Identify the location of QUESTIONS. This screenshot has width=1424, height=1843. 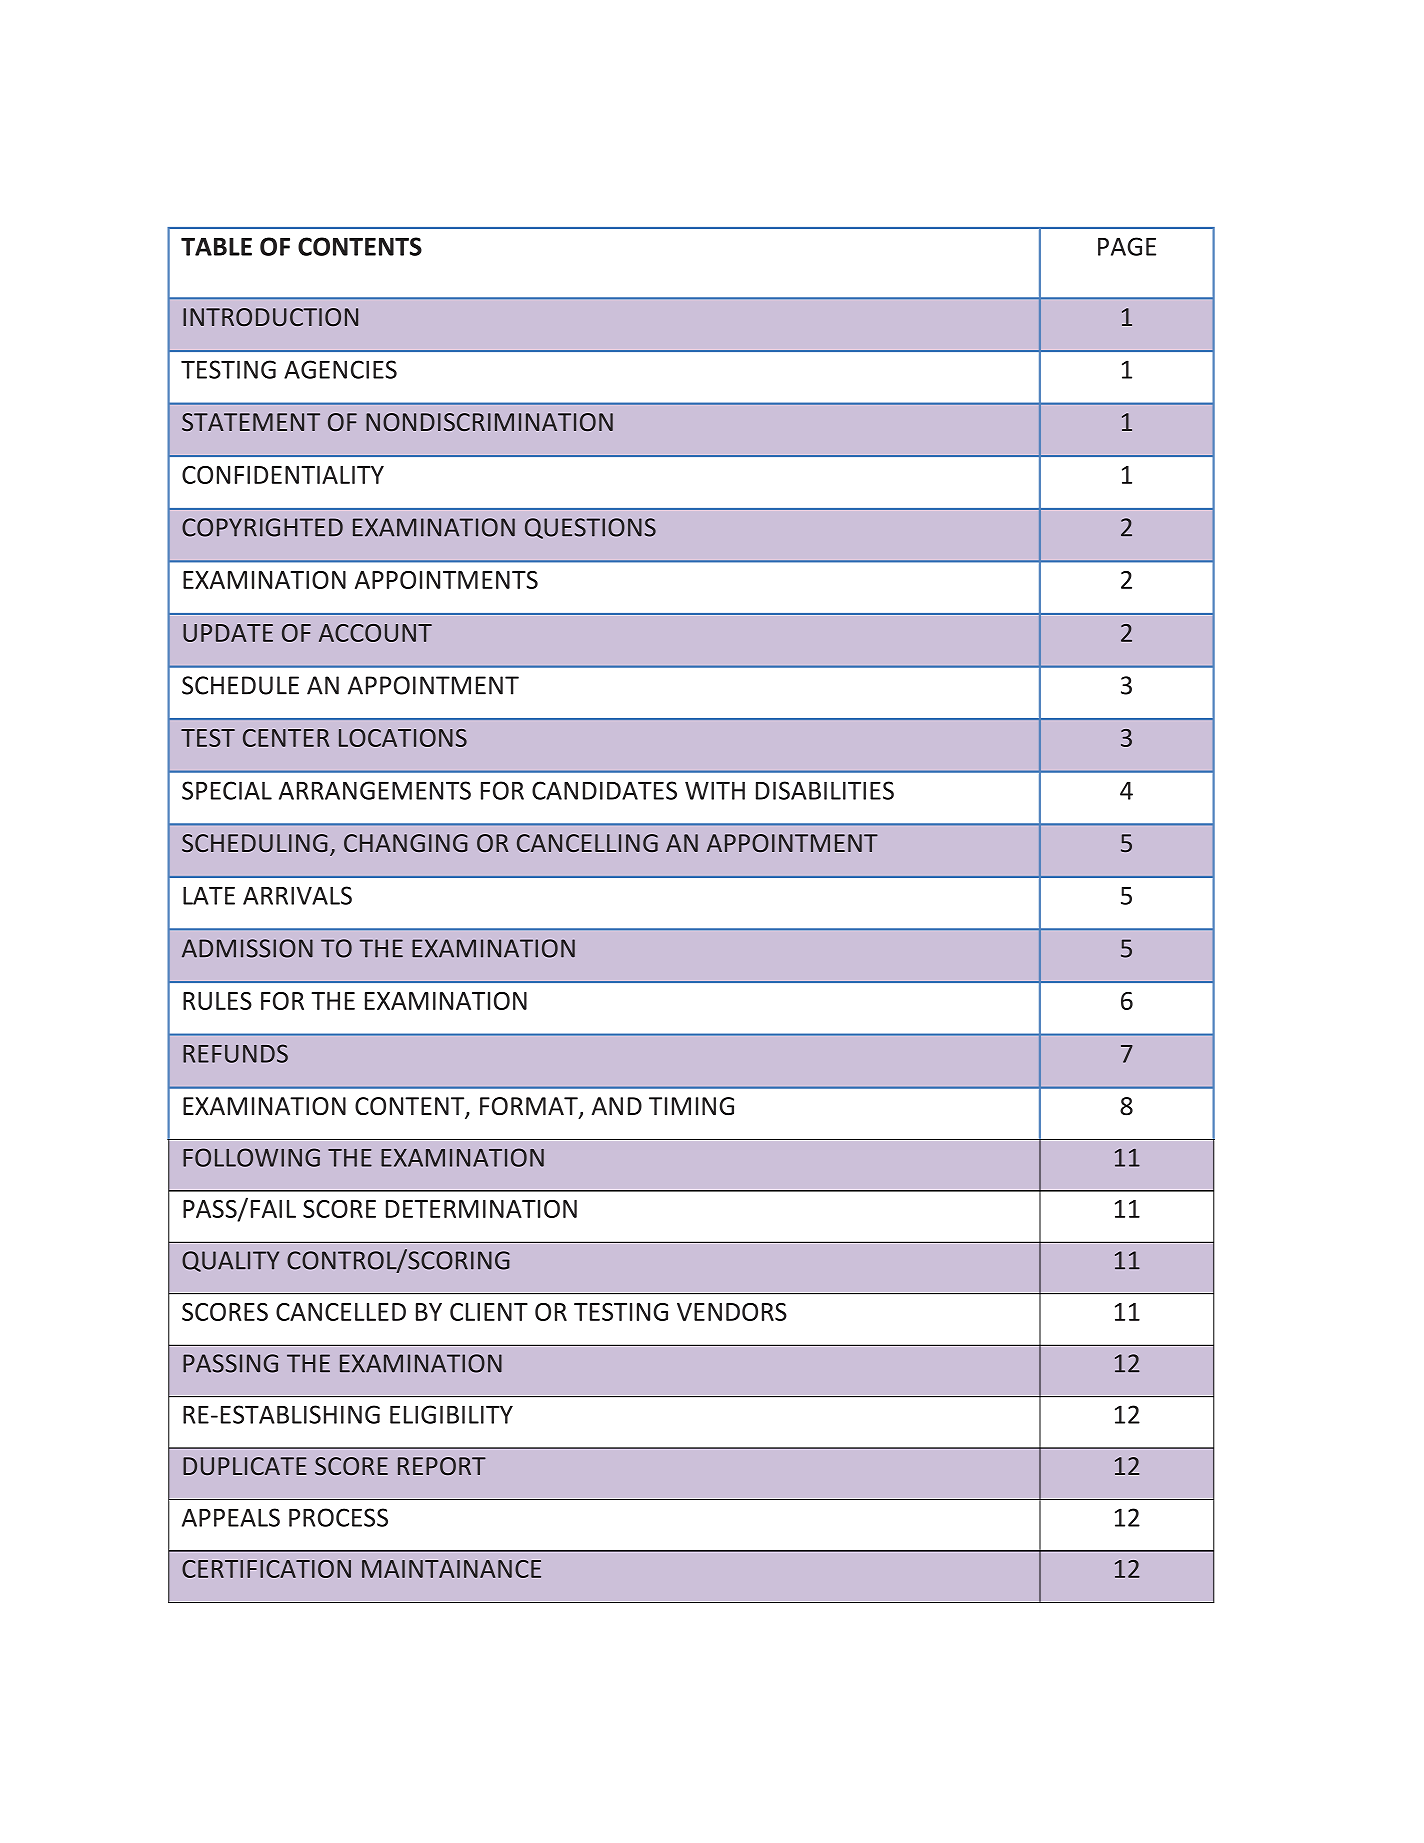
(590, 528).
